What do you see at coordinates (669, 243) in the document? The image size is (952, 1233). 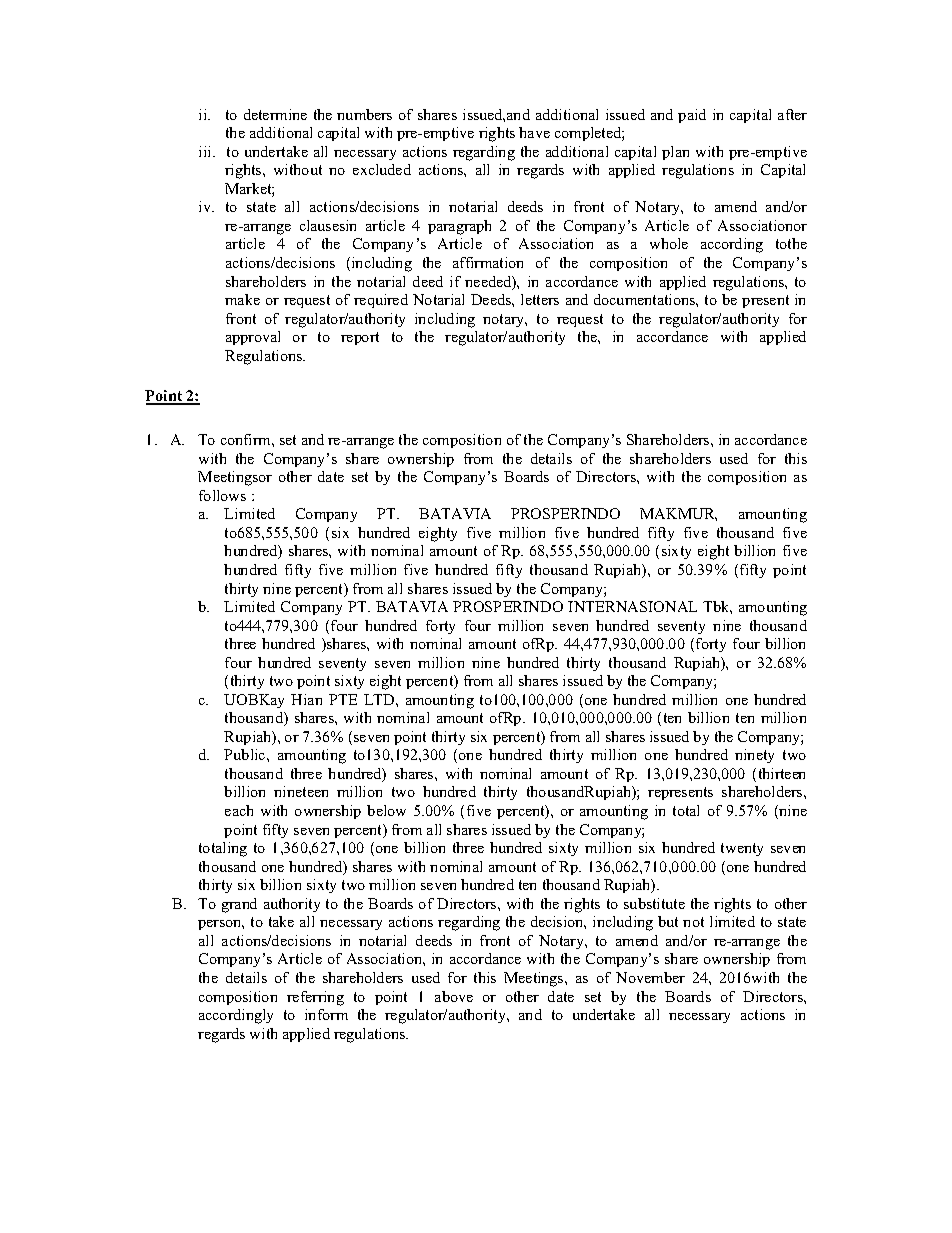 I see `whole` at bounding box center [669, 243].
